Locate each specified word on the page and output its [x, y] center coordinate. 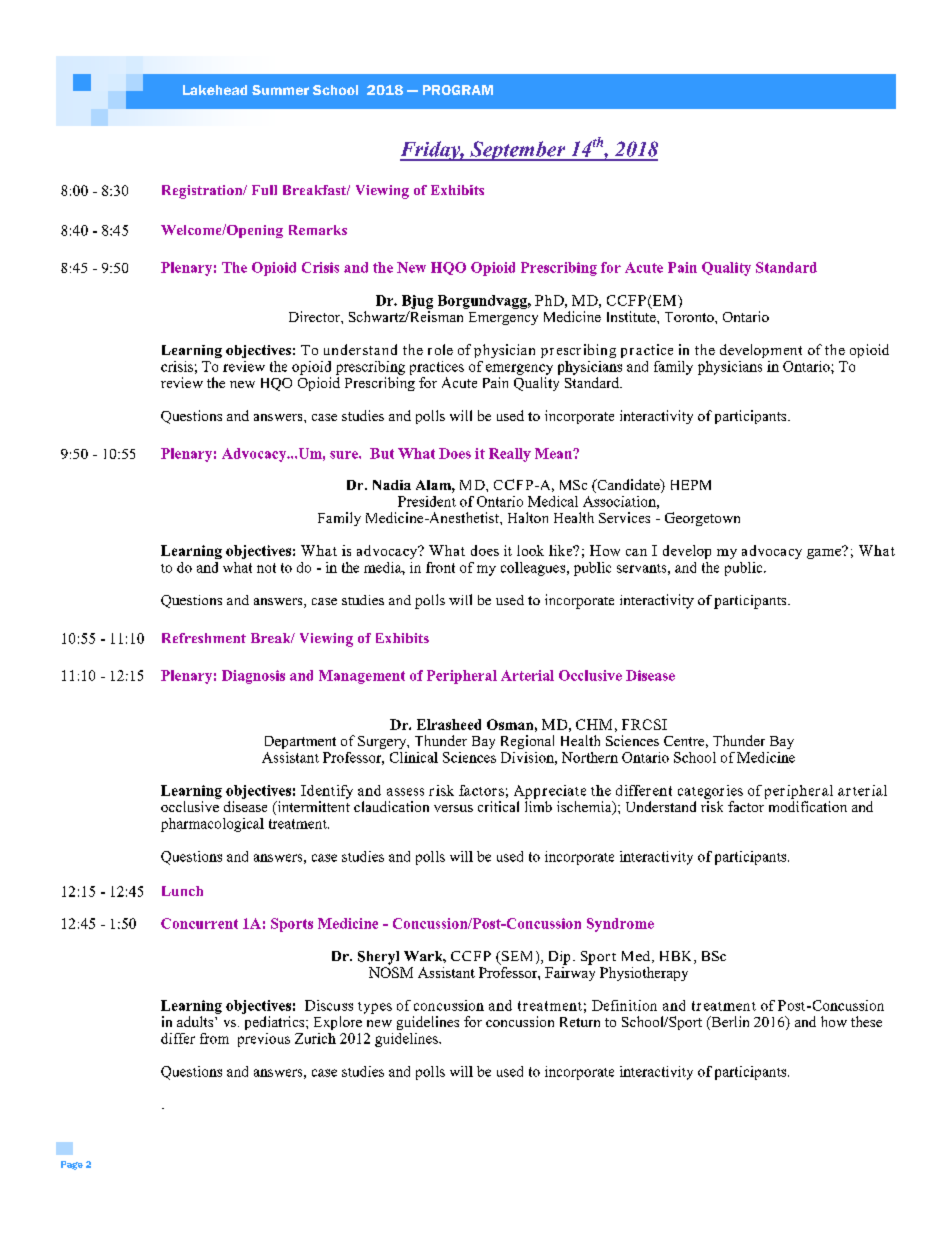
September [518, 151]
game [825, 552]
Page [72, 1165]
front [440, 567]
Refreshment [204, 638]
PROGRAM [458, 90]
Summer [280, 90]
